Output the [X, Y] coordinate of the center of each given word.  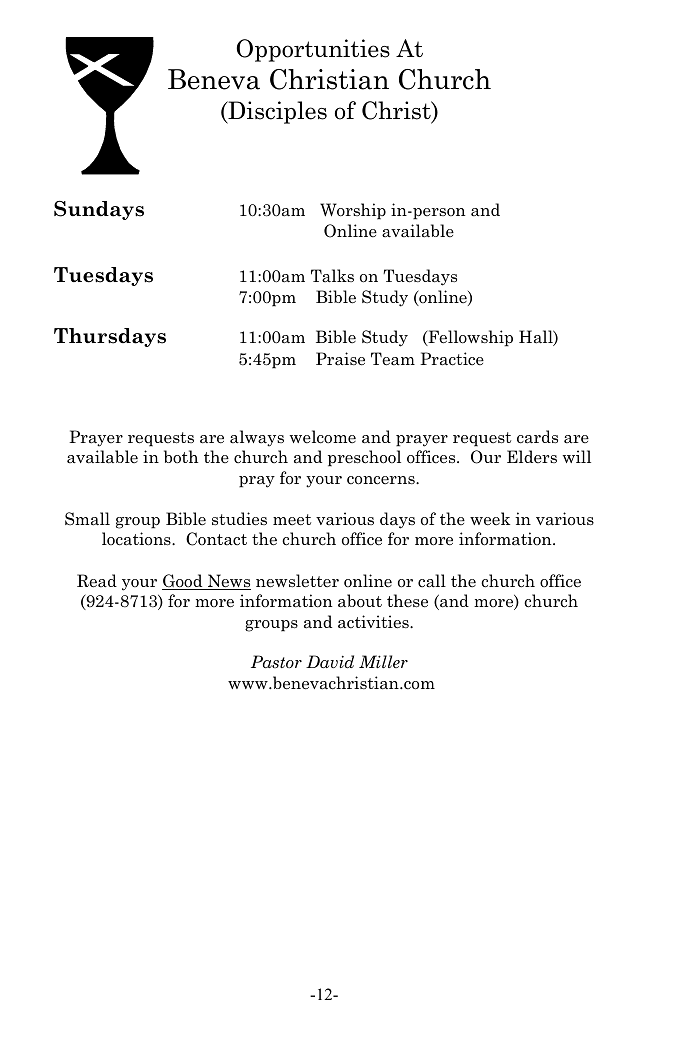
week [490, 519]
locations [137, 539]
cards [537, 437]
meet [292, 520]
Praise [340, 359]
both [181, 456]
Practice [452, 359]
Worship [353, 211]
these [407, 601]
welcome [322, 437]
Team [393, 359]
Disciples [276, 112]
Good [183, 582]
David [330, 662]
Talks [332, 275]
